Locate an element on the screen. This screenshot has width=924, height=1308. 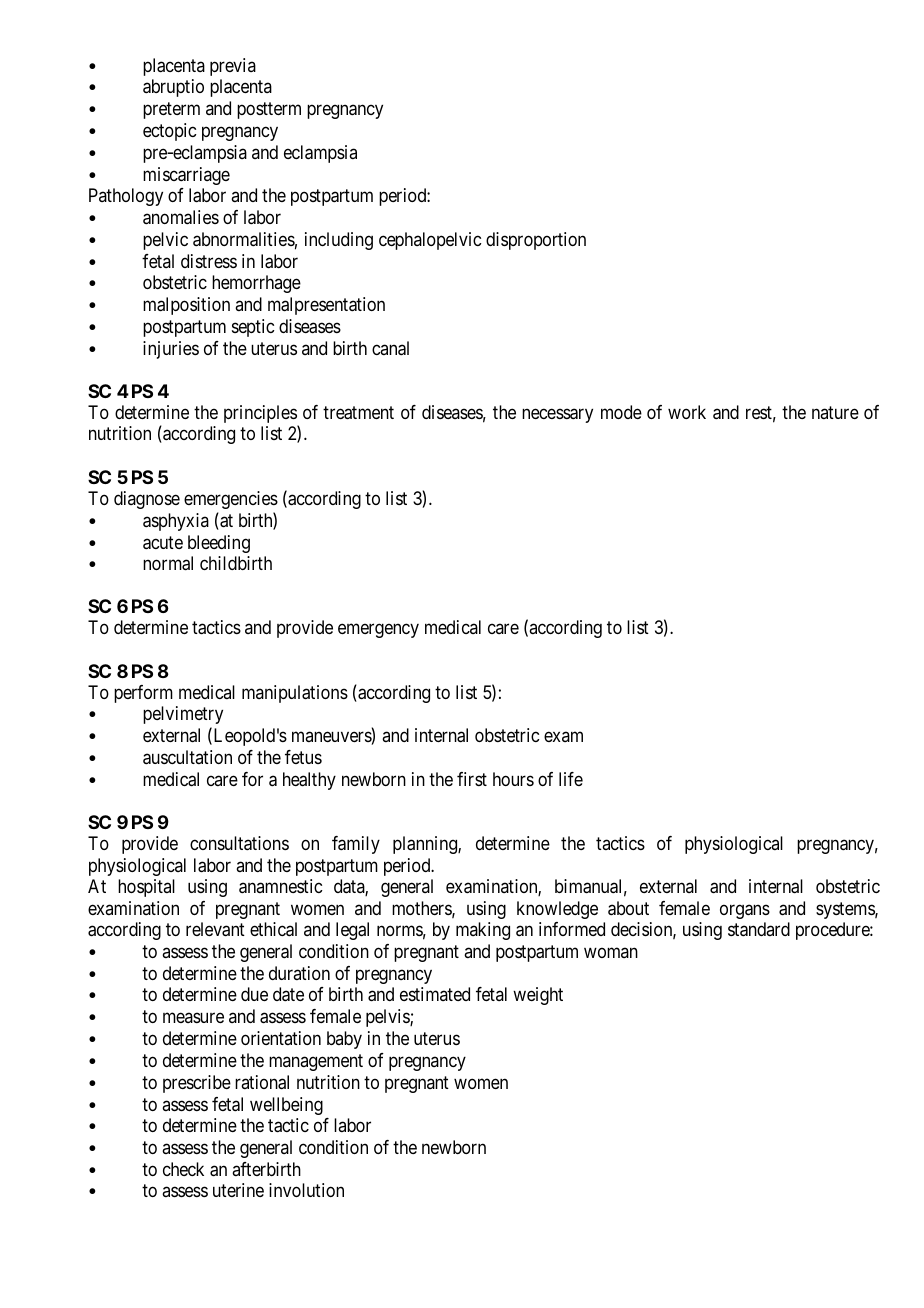
involution is located at coordinates (306, 1190).
